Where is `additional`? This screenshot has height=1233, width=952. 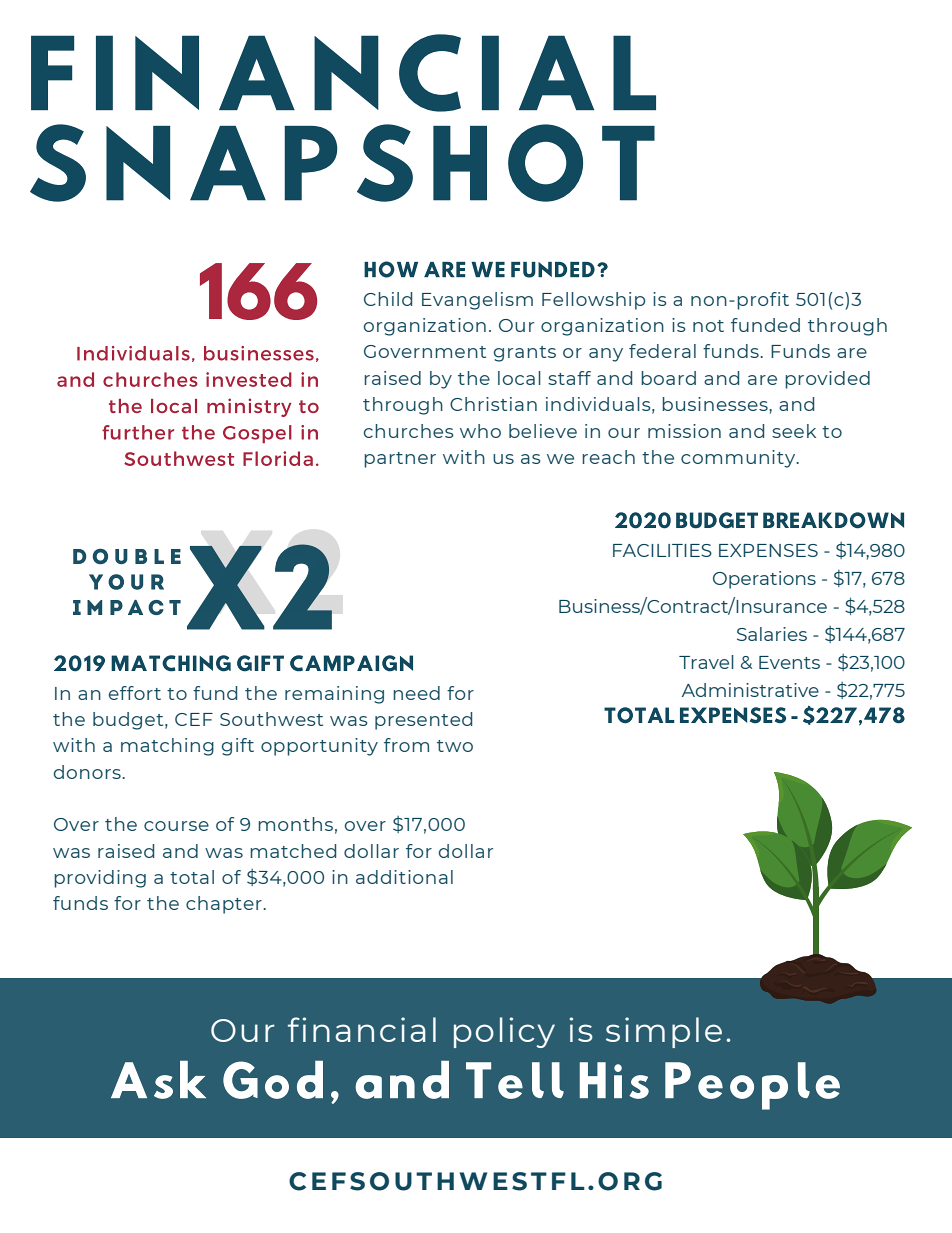
additional is located at coordinates (404, 877).
